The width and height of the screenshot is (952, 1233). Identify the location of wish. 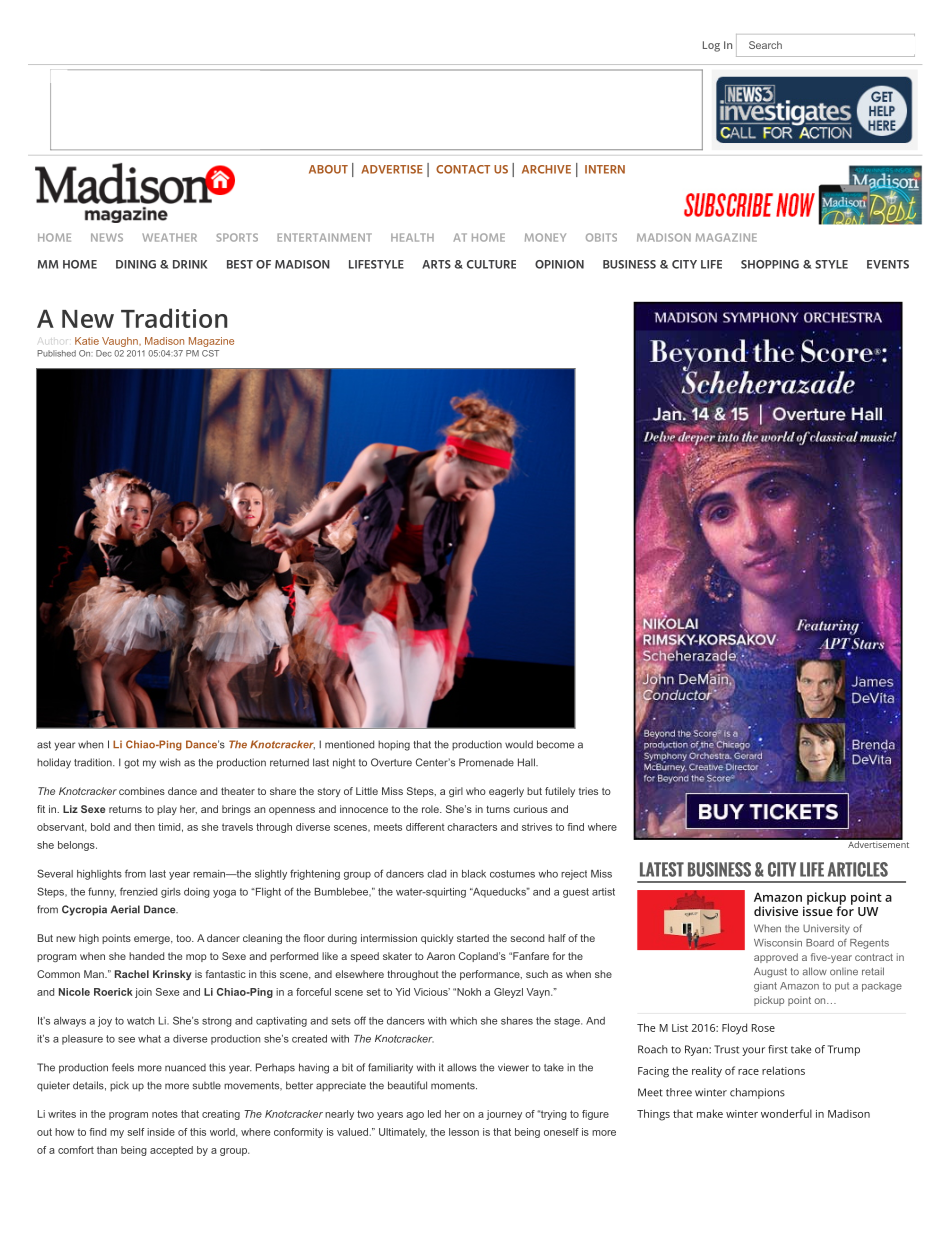
(170, 762).
